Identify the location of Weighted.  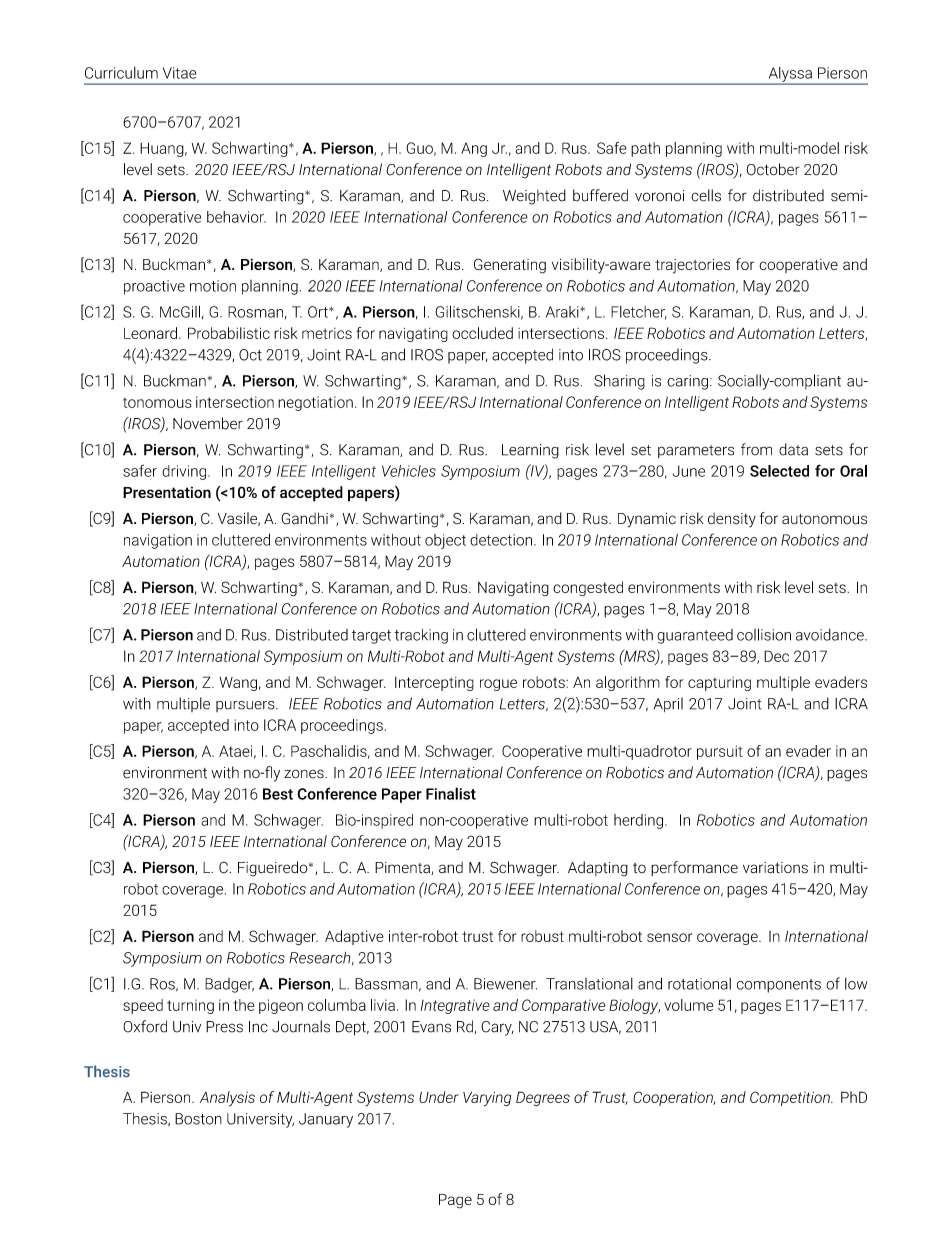
(534, 197).
